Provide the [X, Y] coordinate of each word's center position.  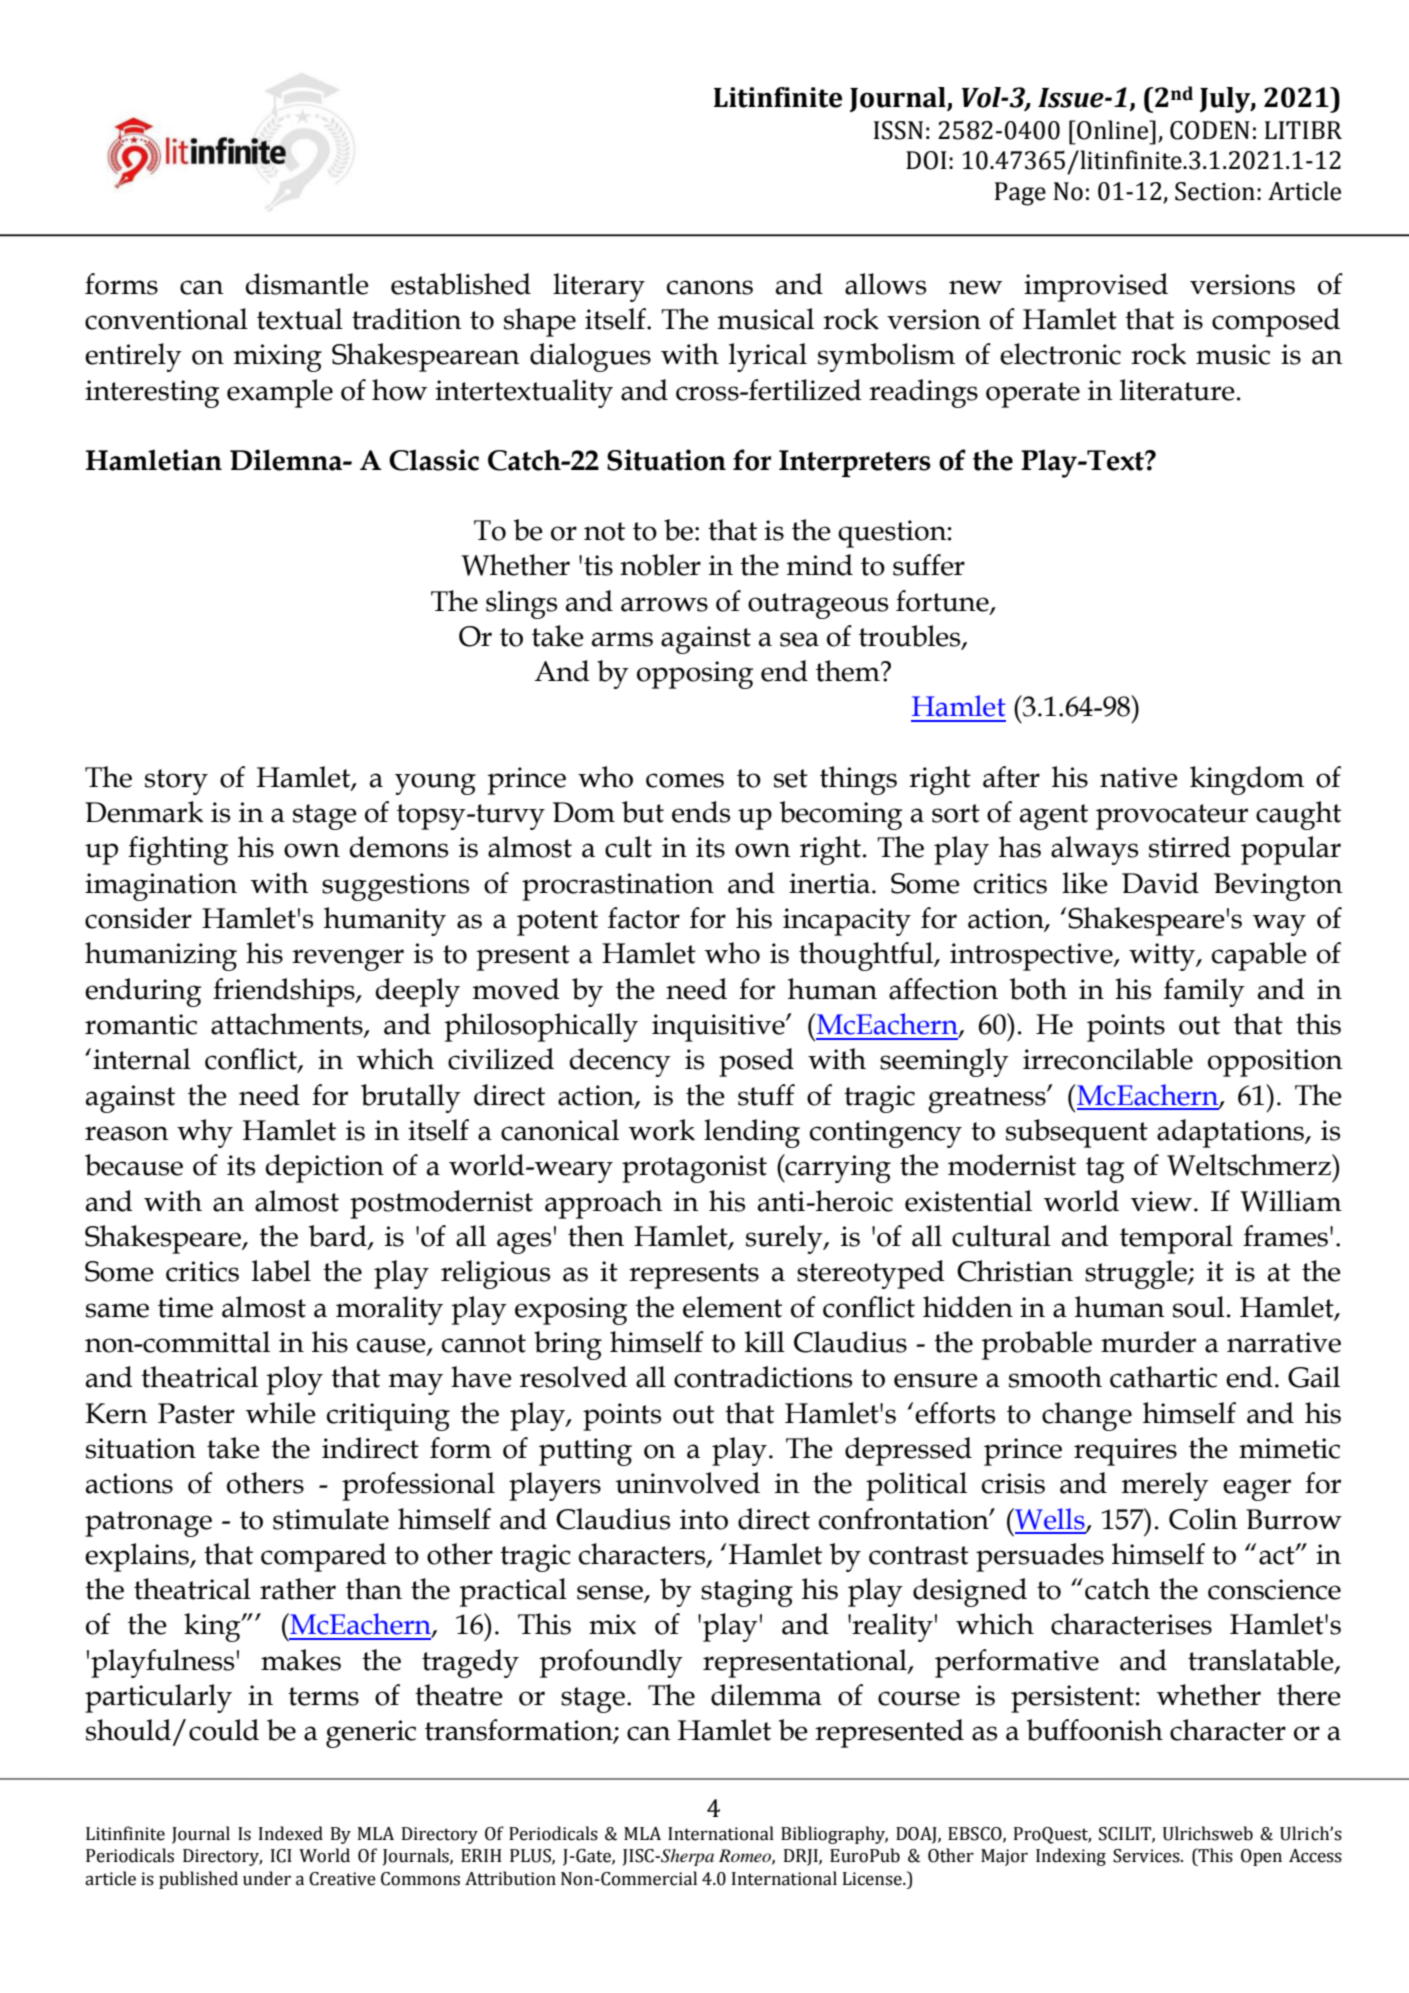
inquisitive [719, 1028]
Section [1215, 191]
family [1204, 992]
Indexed [291, 1833]
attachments [288, 1025]
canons [710, 287]
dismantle [307, 284]
